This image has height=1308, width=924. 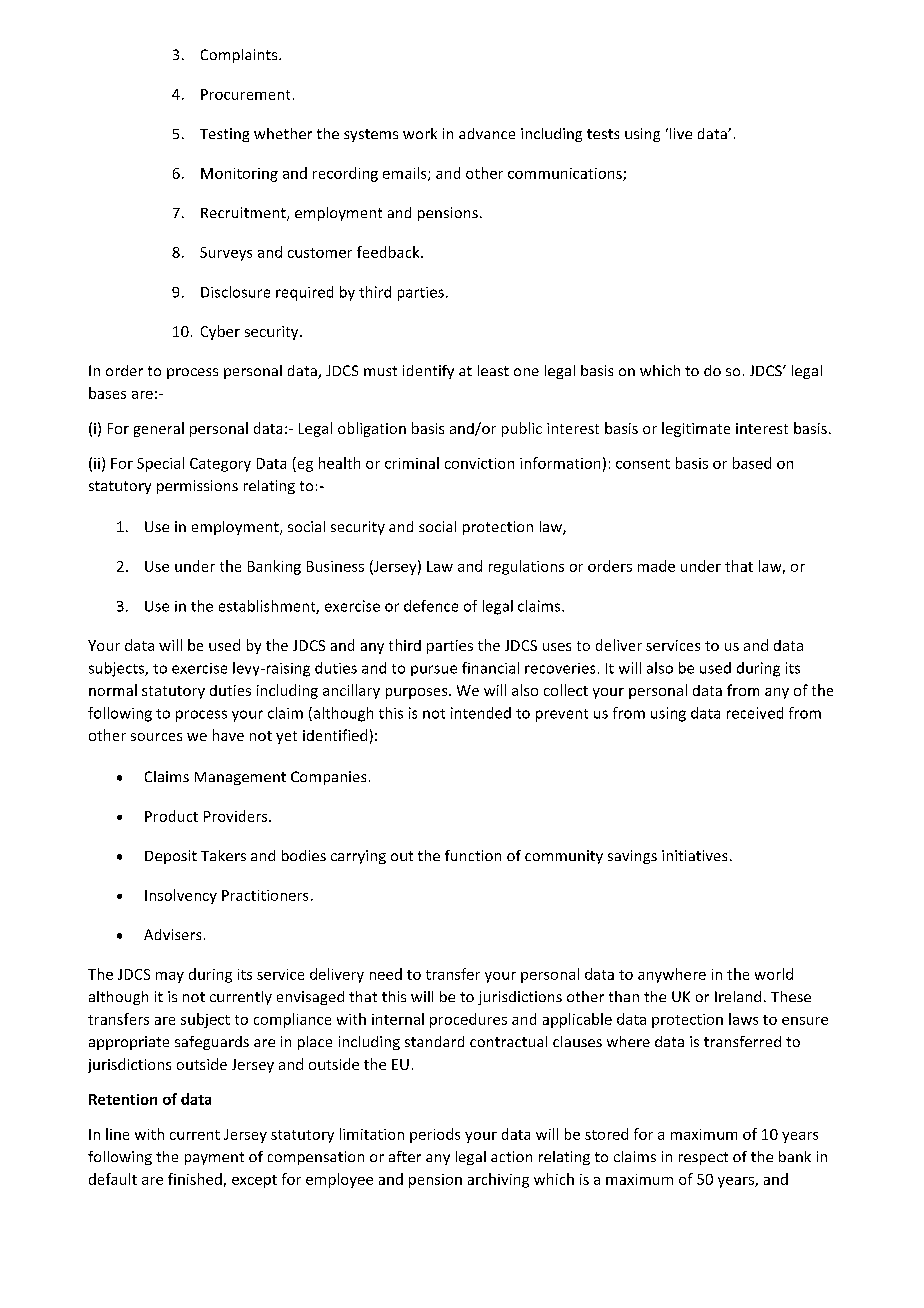 I want to click on Disclosure, so click(x=235, y=292).
